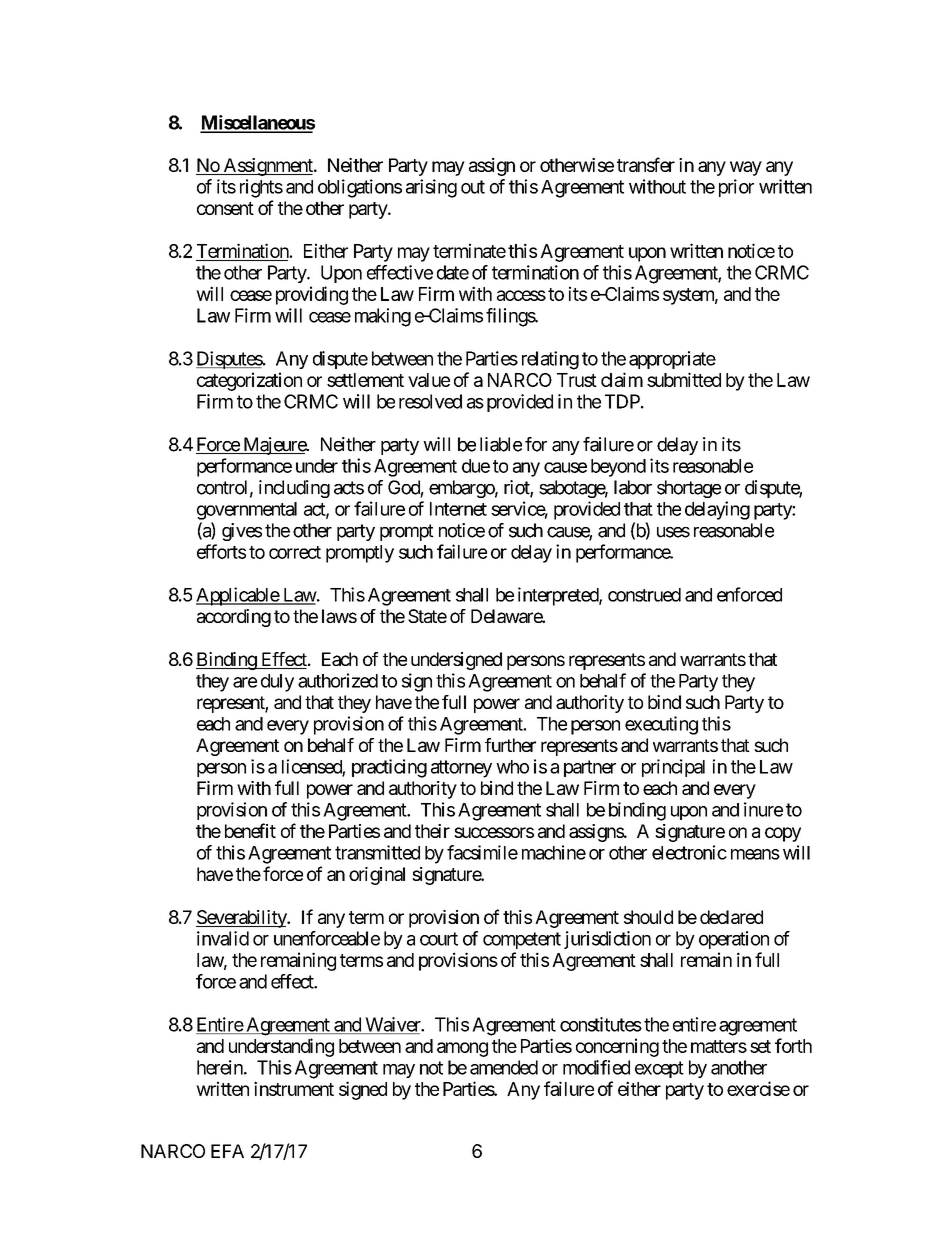 The image size is (952, 1233). I want to click on submitted, so click(684, 379).
